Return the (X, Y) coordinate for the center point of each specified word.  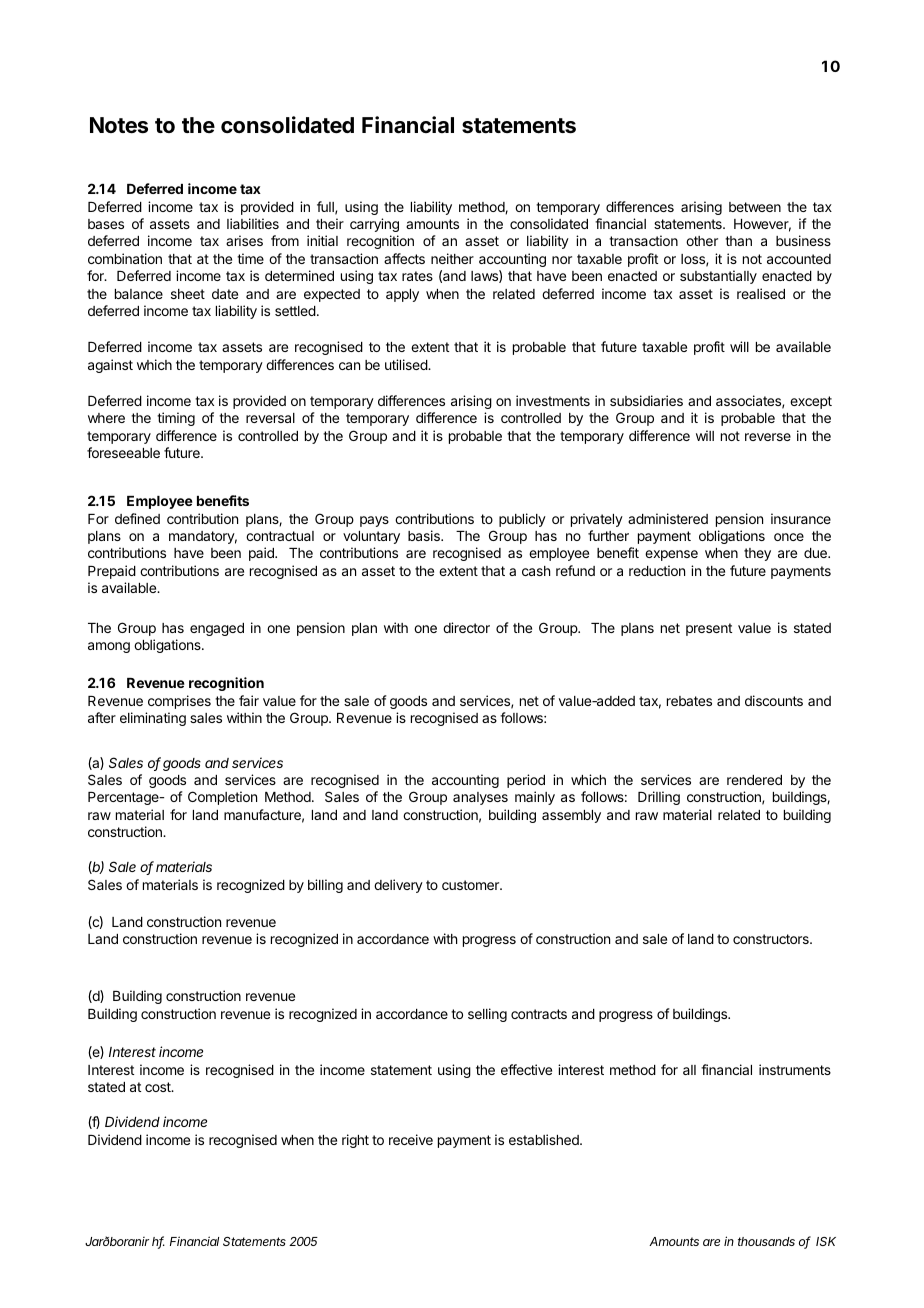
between (755, 207)
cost (159, 1087)
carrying (374, 225)
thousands (766, 1241)
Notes (119, 125)
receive (411, 1139)
